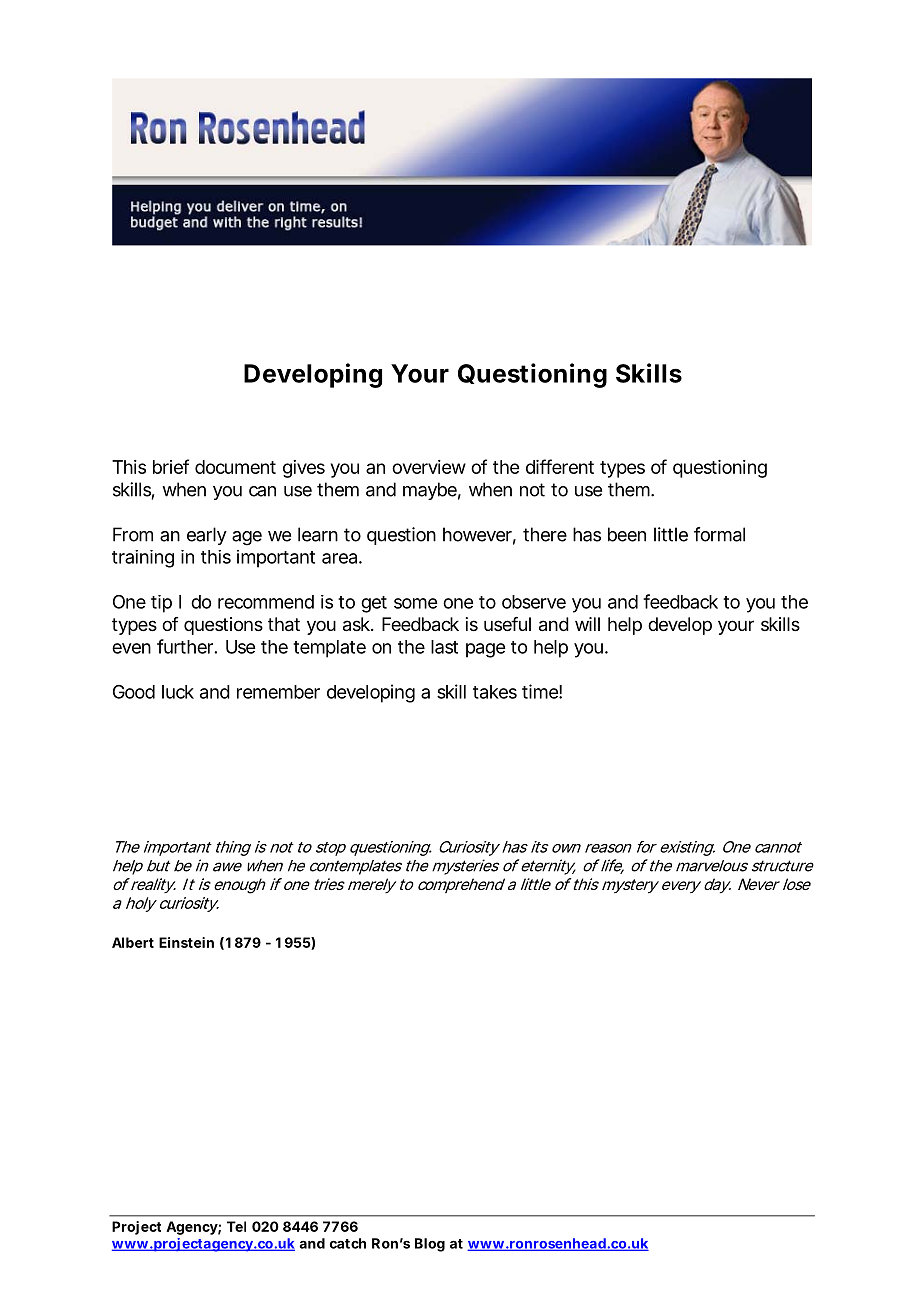 This image has height=1308, width=924. What do you see at coordinates (348, 1243) in the image?
I see `catch` at bounding box center [348, 1243].
